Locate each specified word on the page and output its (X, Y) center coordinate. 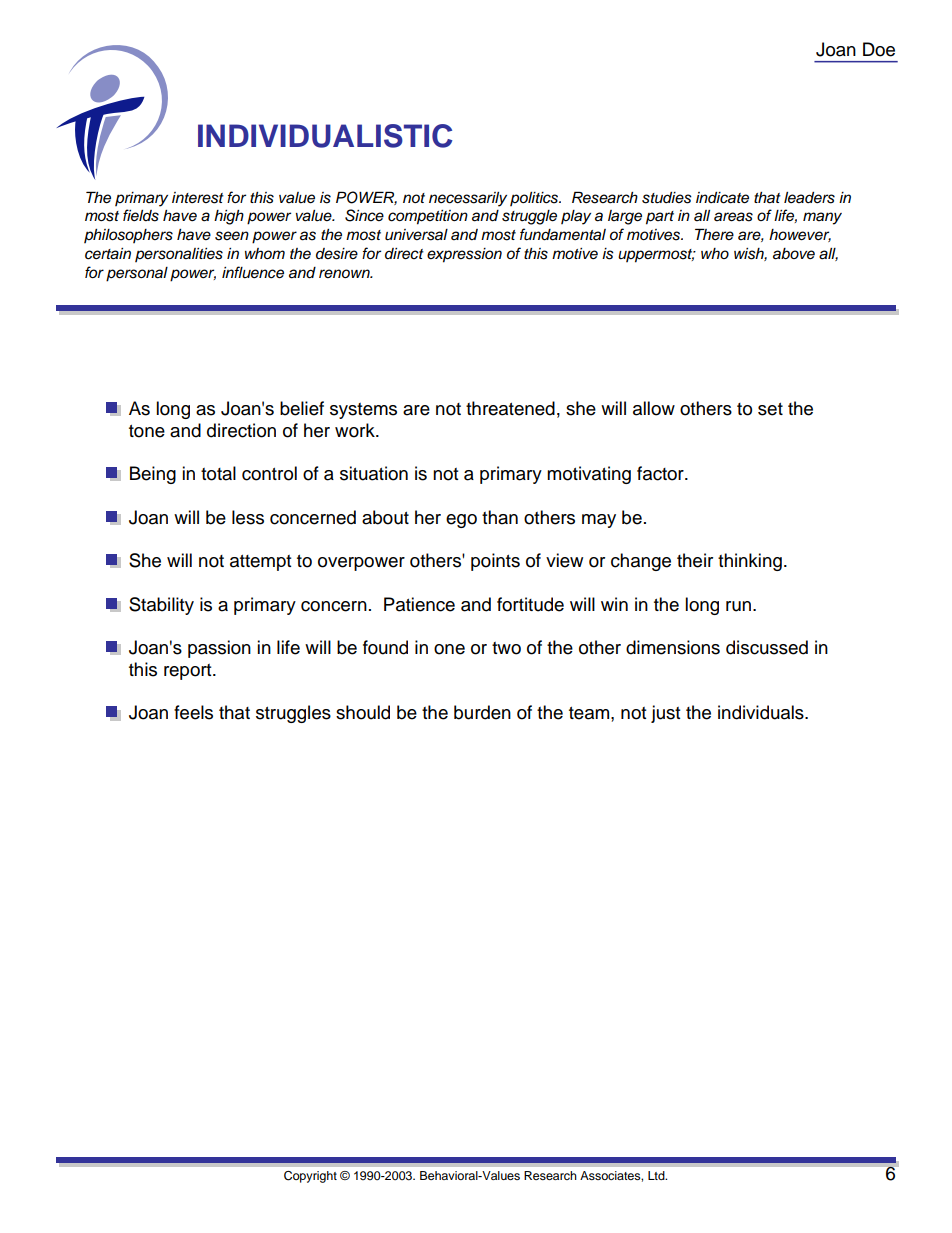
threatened (510, 408)
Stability (161, 606)
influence (253, 272)
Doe (879, 49)
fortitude (530, 604)
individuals (762, 712)
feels (193, 712)
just (665, 714)
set (770, 409)
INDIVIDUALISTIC (325, 136)
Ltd (657, 1175)
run (740, 606)
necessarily (468, 199)
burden (482, 712)
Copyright (310, 1177)
